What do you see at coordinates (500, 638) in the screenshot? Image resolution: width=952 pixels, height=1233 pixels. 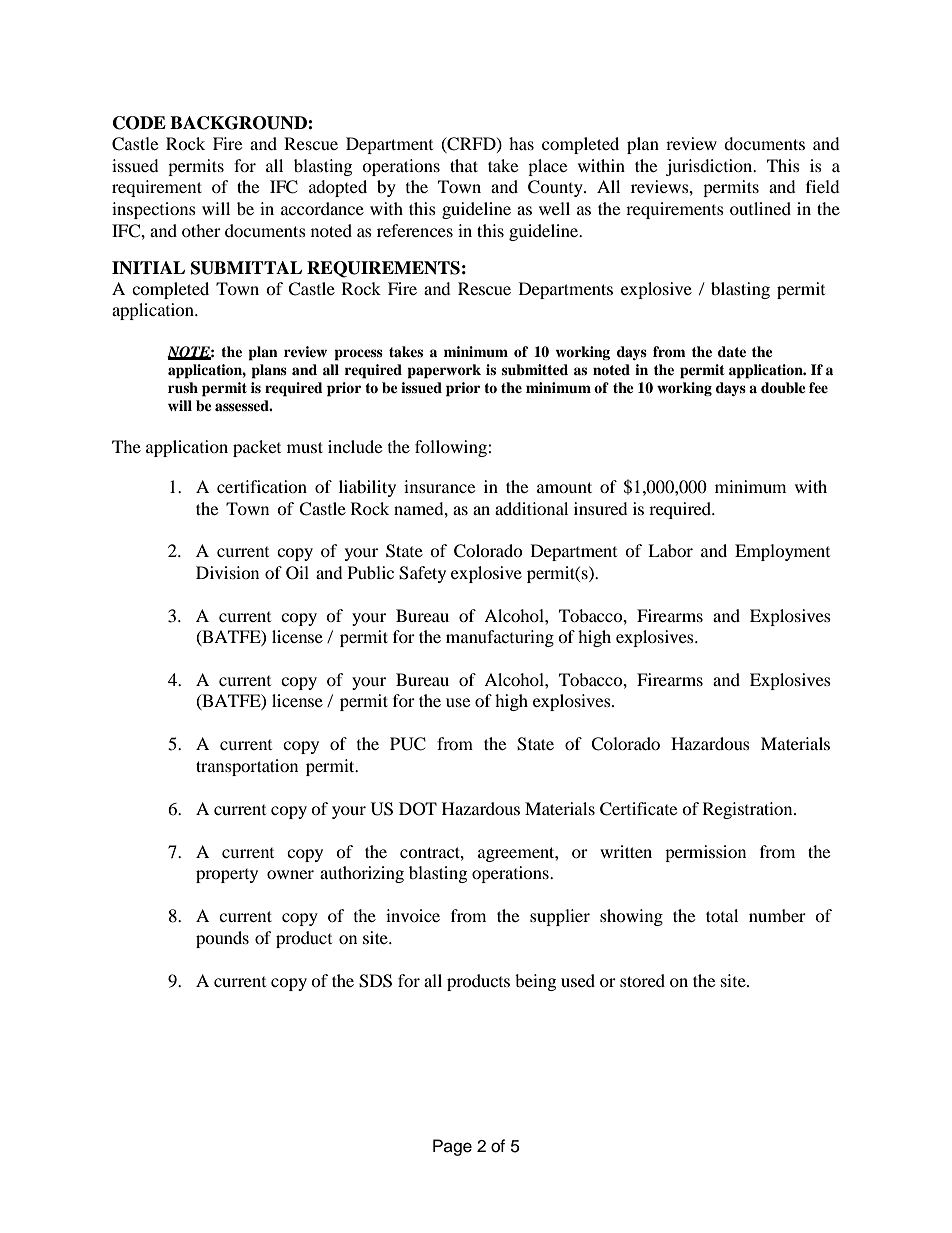 I see `manufacturing` at bounding box center [500, 638].
